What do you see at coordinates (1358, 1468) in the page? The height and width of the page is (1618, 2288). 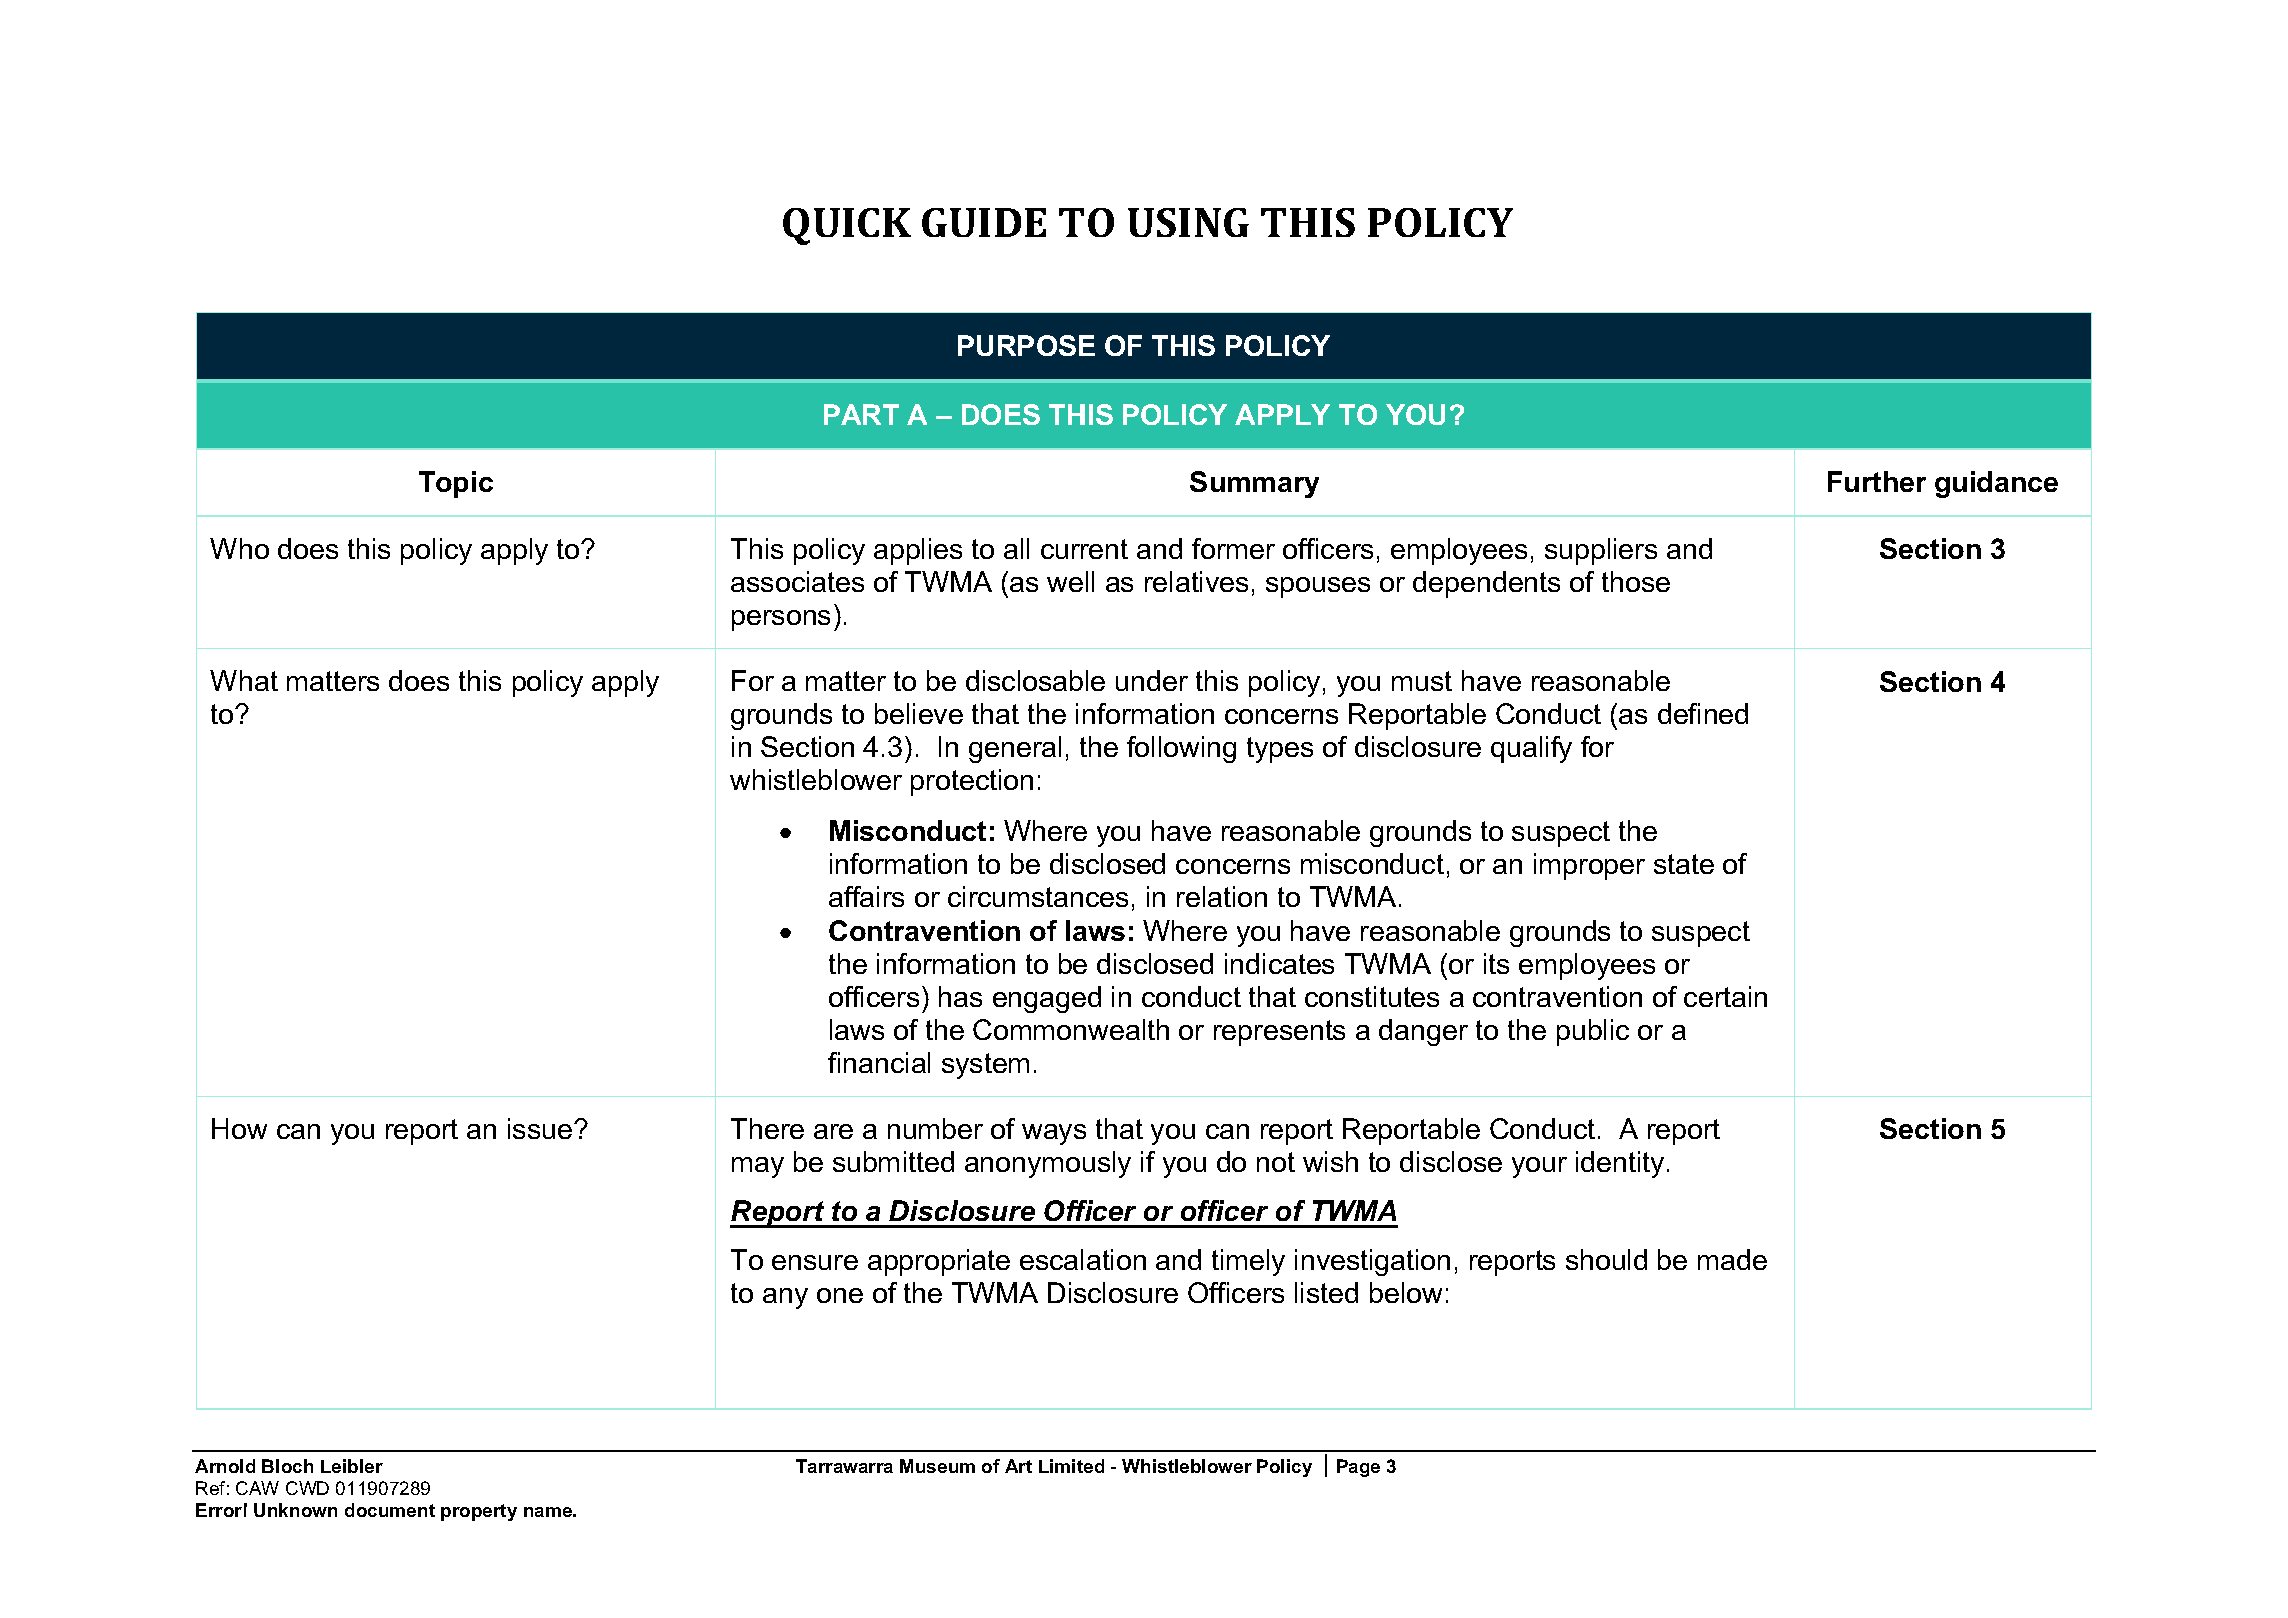 I see `Page` at bounding box center [1358, 1468].
